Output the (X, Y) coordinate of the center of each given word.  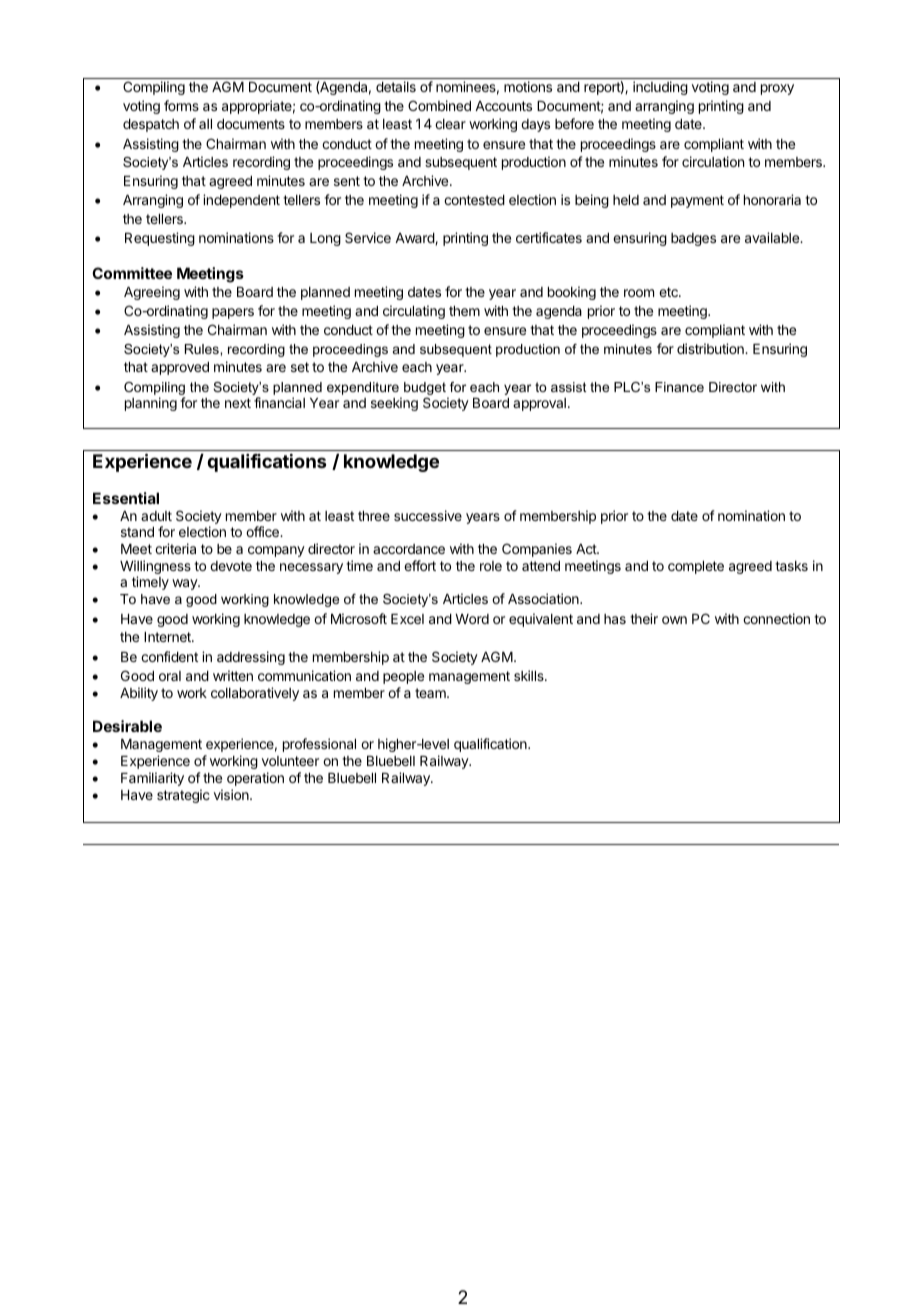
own (674, 620)
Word (472, 619)
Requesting (160, 239)
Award (415, 239)
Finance (679, 387)
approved (180, 368)
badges (693, 239)
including (660, 88)
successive (428, 515)
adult (156, 516)
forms (181, 105)
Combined (439, 105)
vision (232, 794)
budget (426, 390)
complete (696, 567)
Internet (168, 637)
